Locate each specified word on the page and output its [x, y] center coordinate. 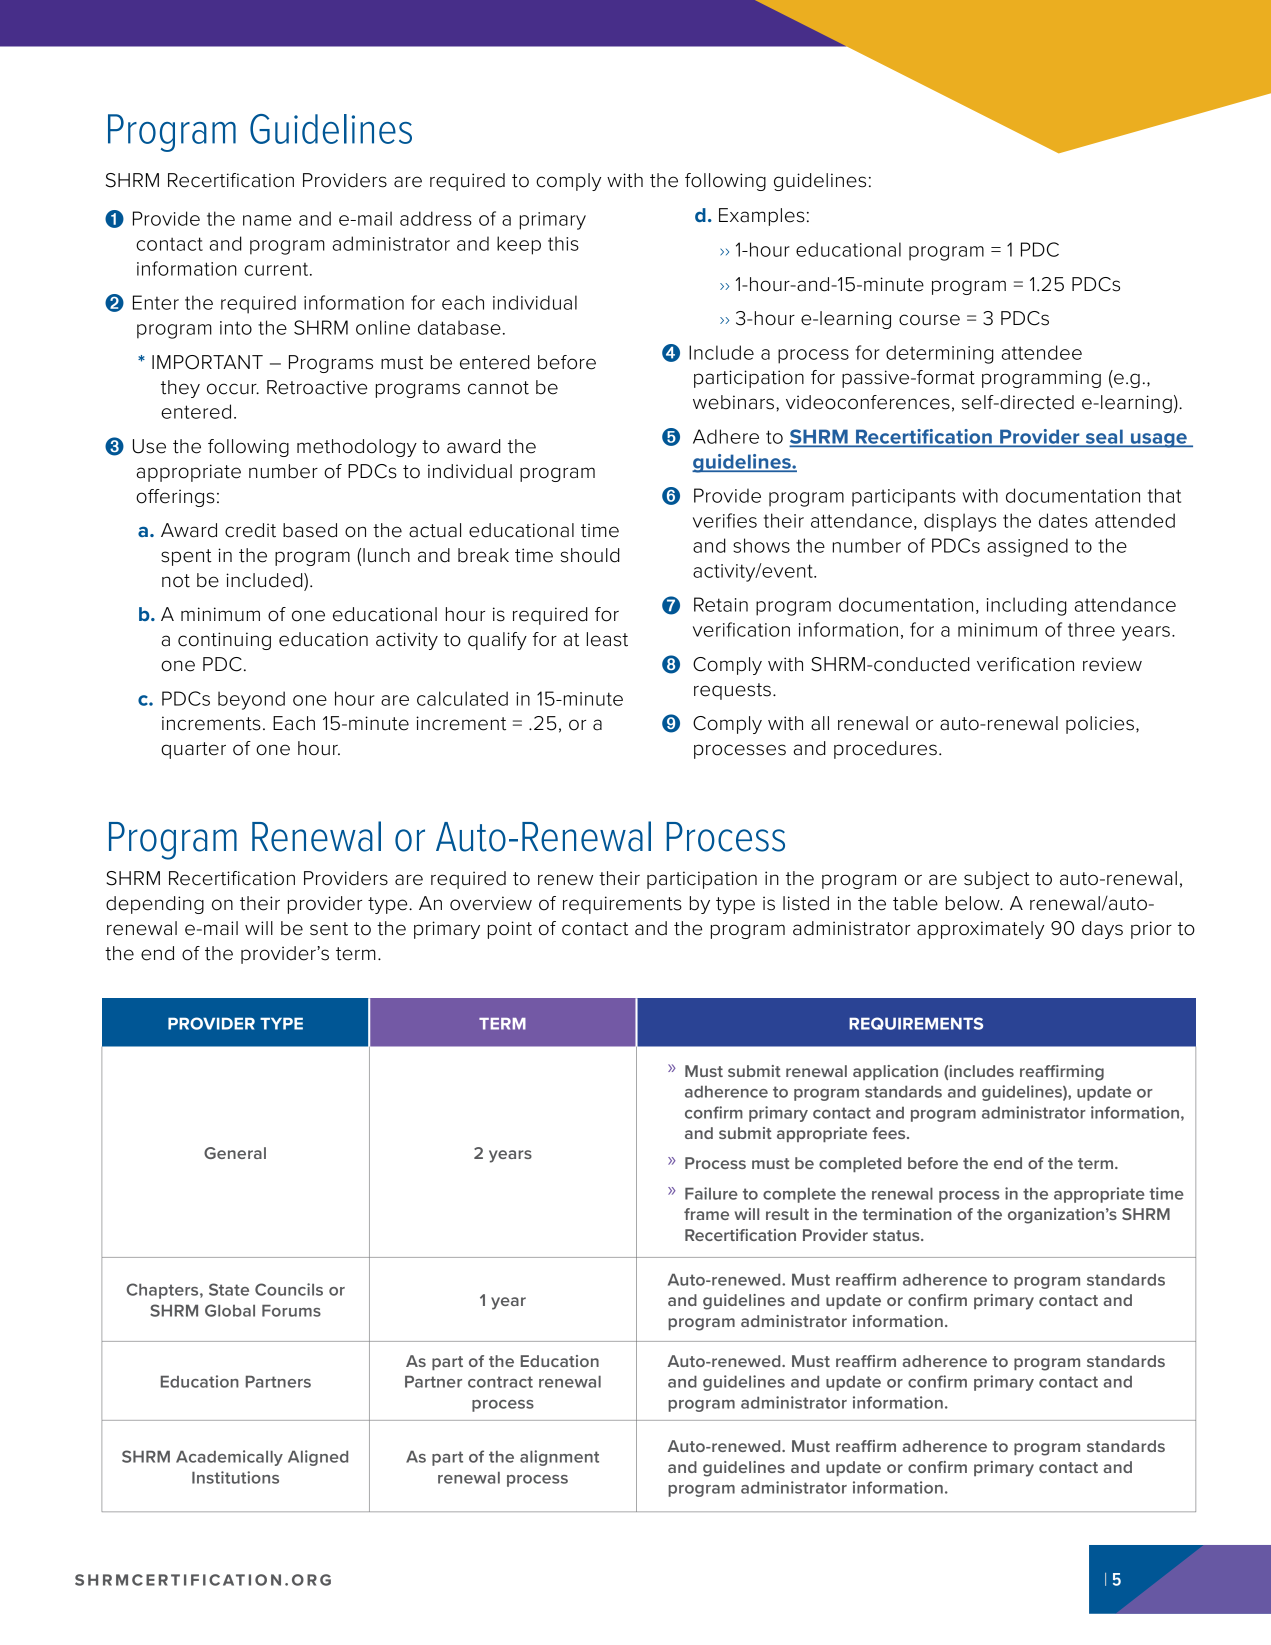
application [895, 1072]
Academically [229, 1458]
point [510, 930]
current [277, 269]
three [1091, 629]
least [607, 639]
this [563, 243]
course [929, 320]
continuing [224, 641]
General [235, 1153]
